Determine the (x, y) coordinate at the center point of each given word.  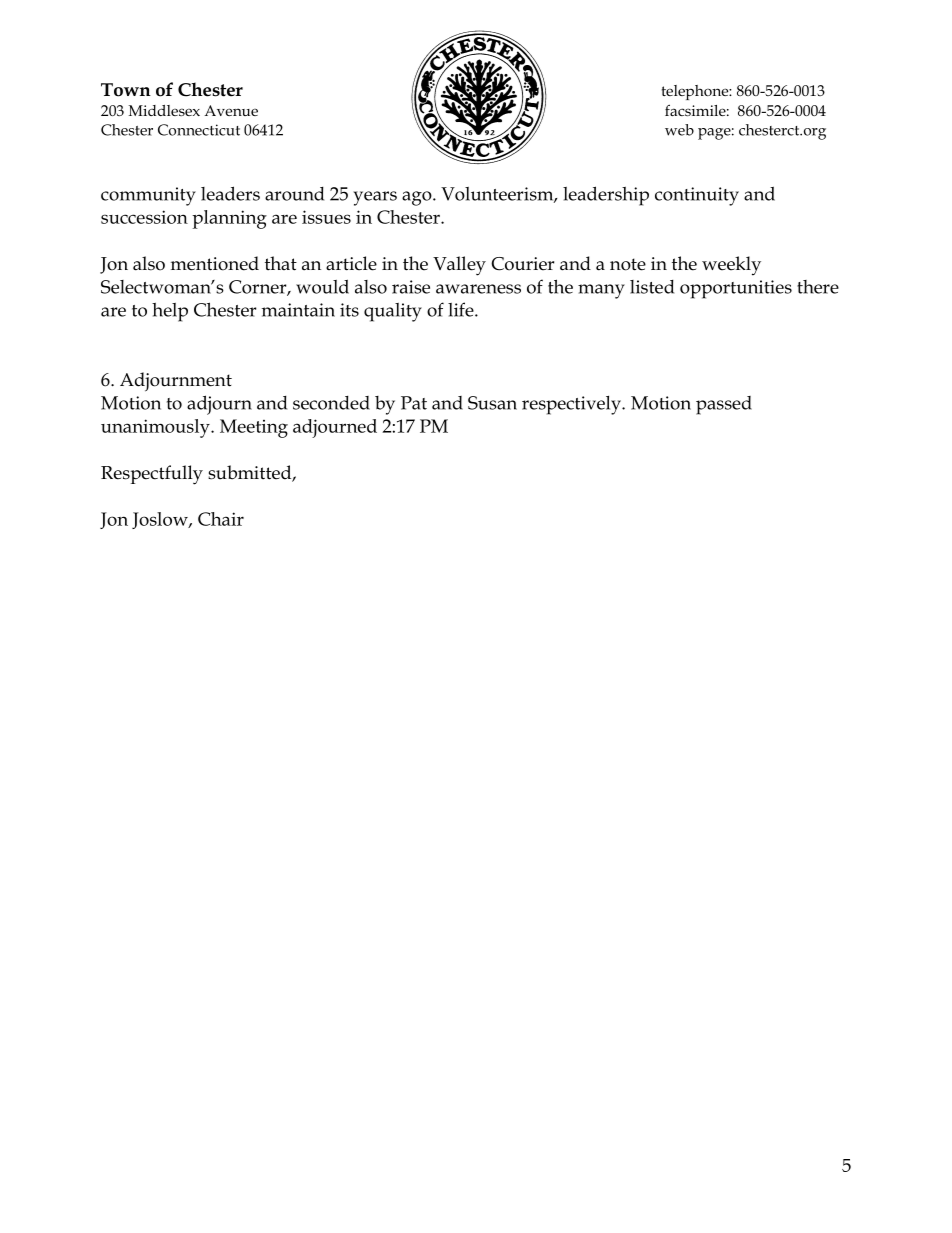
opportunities (736, 289)
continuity (697, 196)
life (462, 309)
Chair (221, 519)
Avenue (231, 110)
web (679, 130)
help (170, 312)
